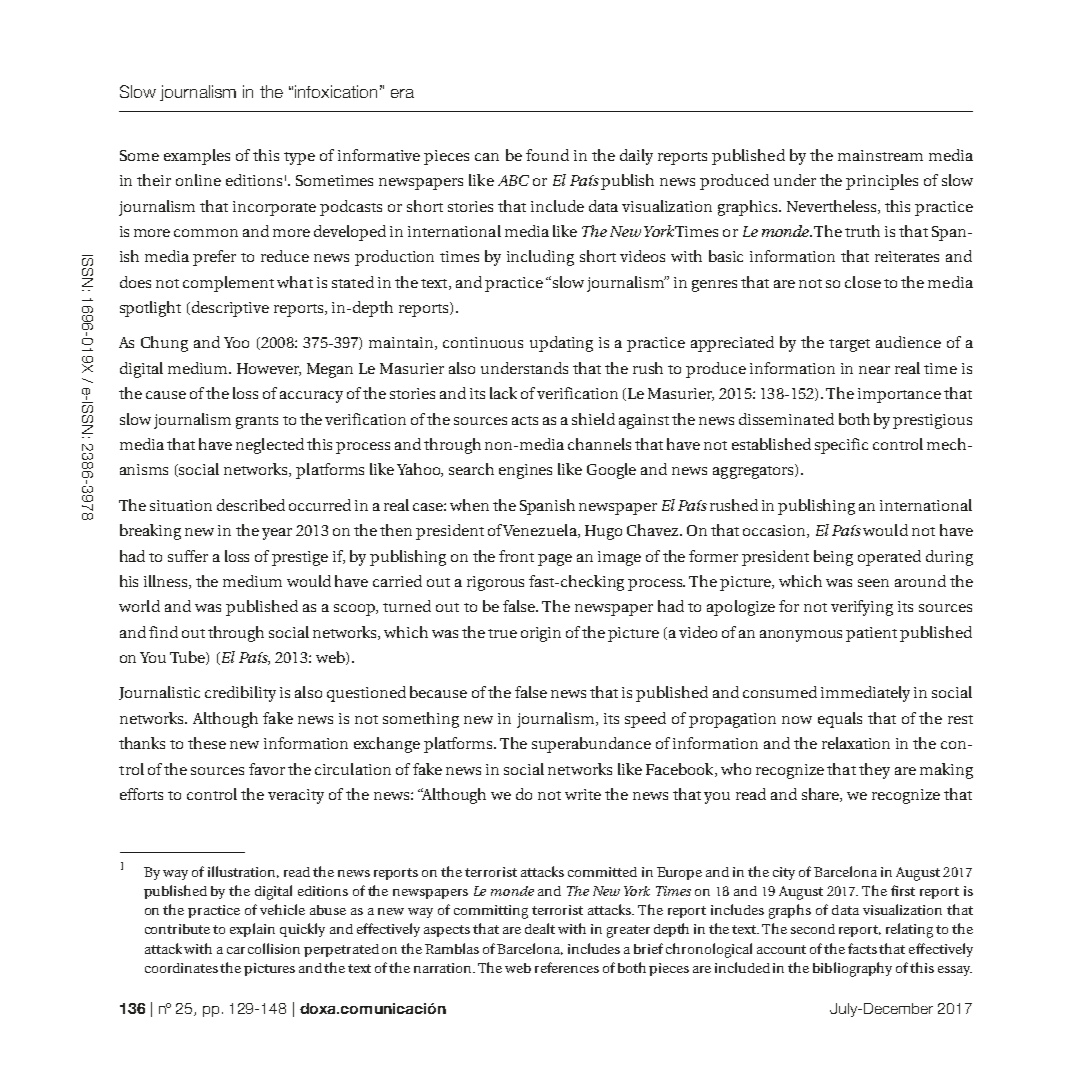  Describe the element at coordinates (267, 769) in the screenshot. I see `favor` at that location.
